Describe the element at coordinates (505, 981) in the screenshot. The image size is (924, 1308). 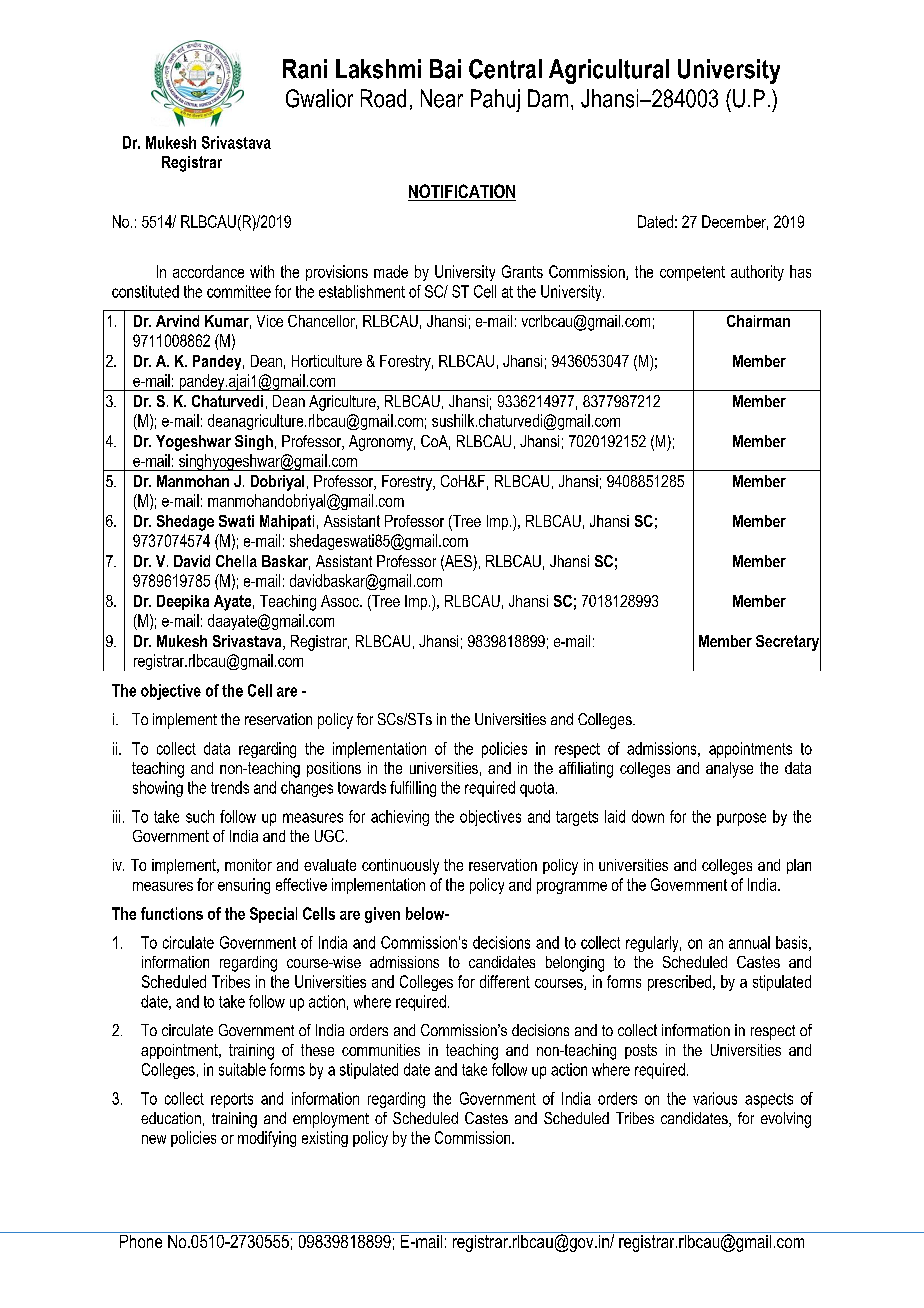
I see `different` at that location.
